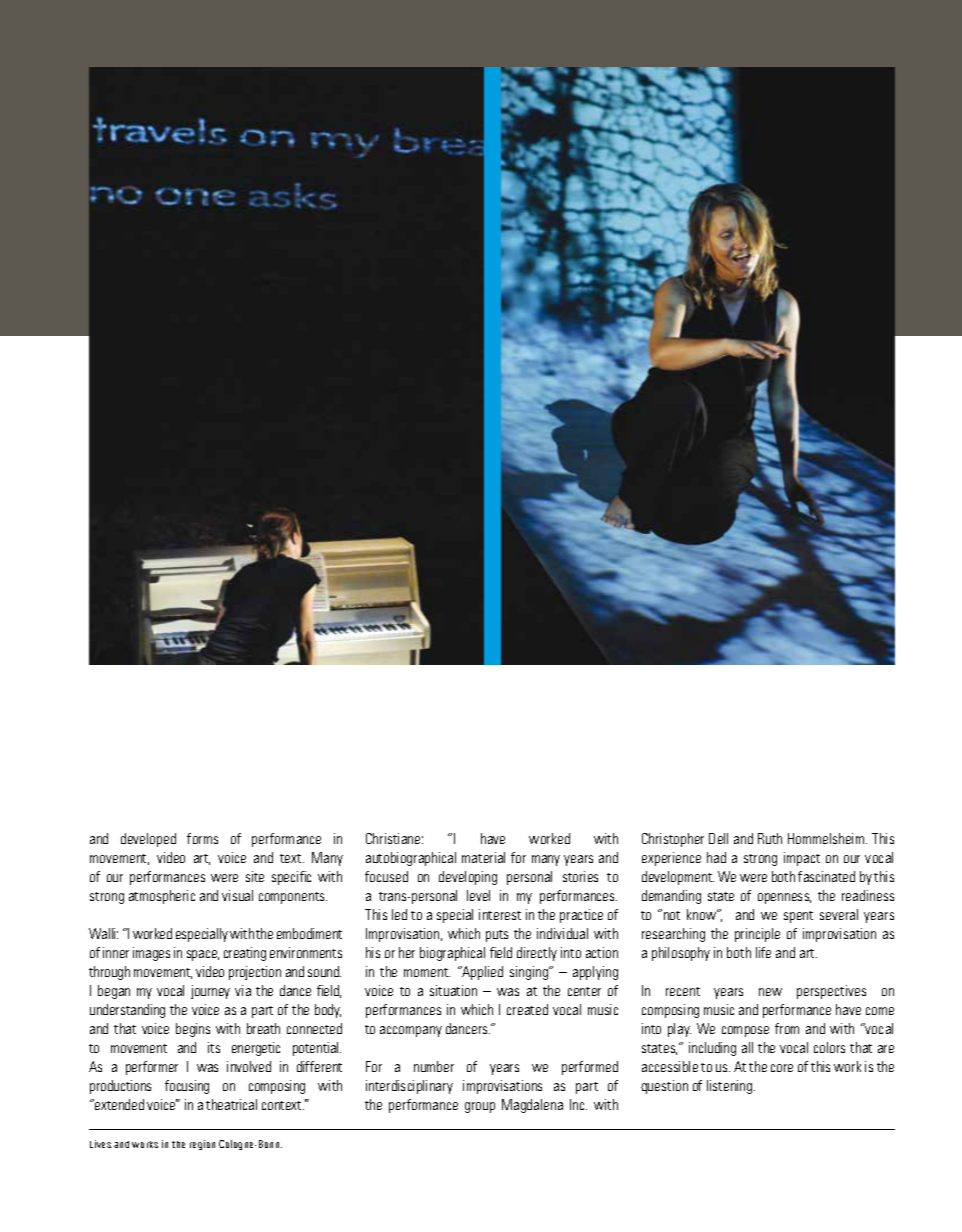 The image size is (962, 1232). What do you see at coordinates (770, 838) in the page?
I see `Ruth` at bounding box center [770, 838].
